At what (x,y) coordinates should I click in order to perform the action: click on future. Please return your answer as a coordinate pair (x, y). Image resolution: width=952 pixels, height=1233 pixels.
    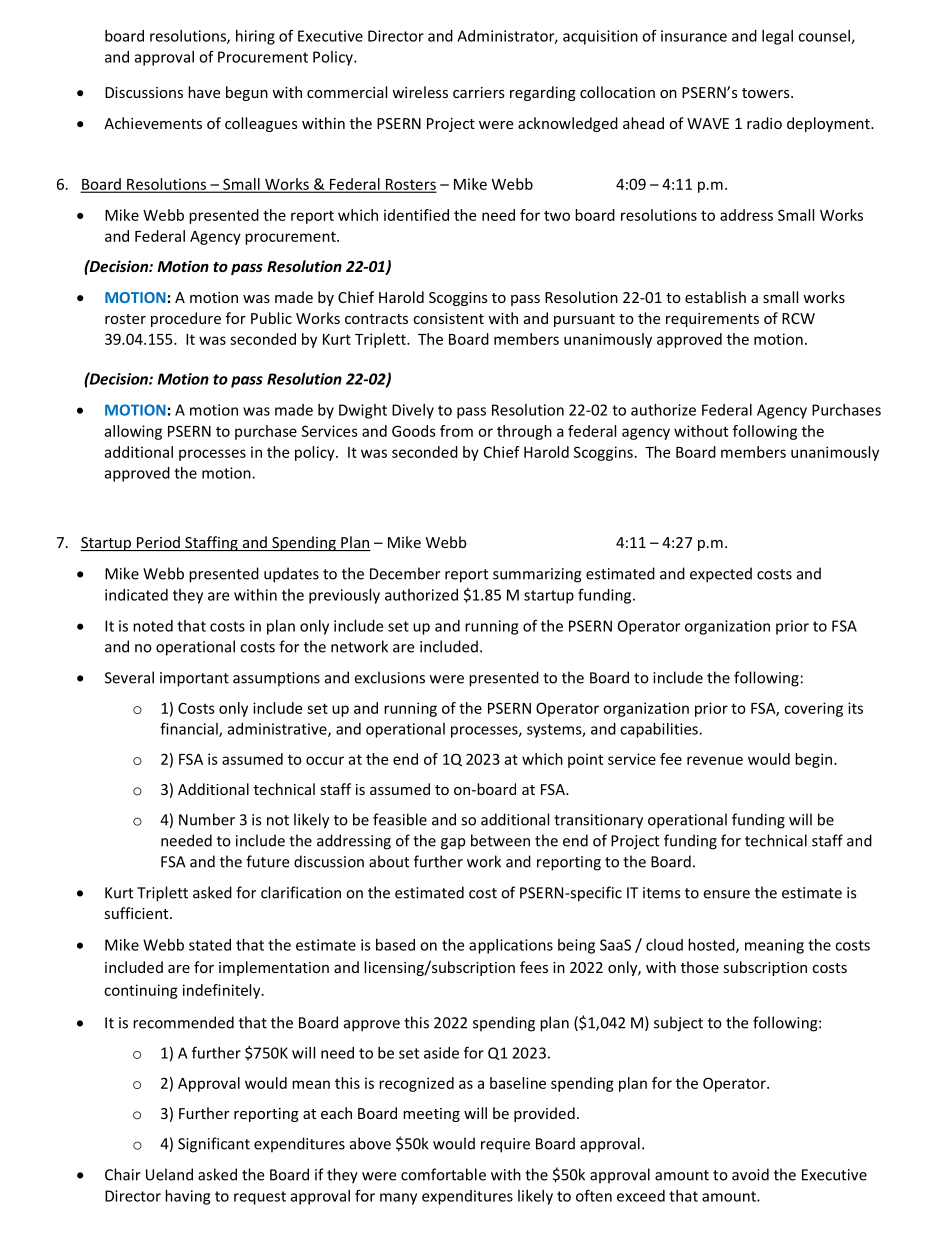
    Looking at the image, I should click on (267, 861).
